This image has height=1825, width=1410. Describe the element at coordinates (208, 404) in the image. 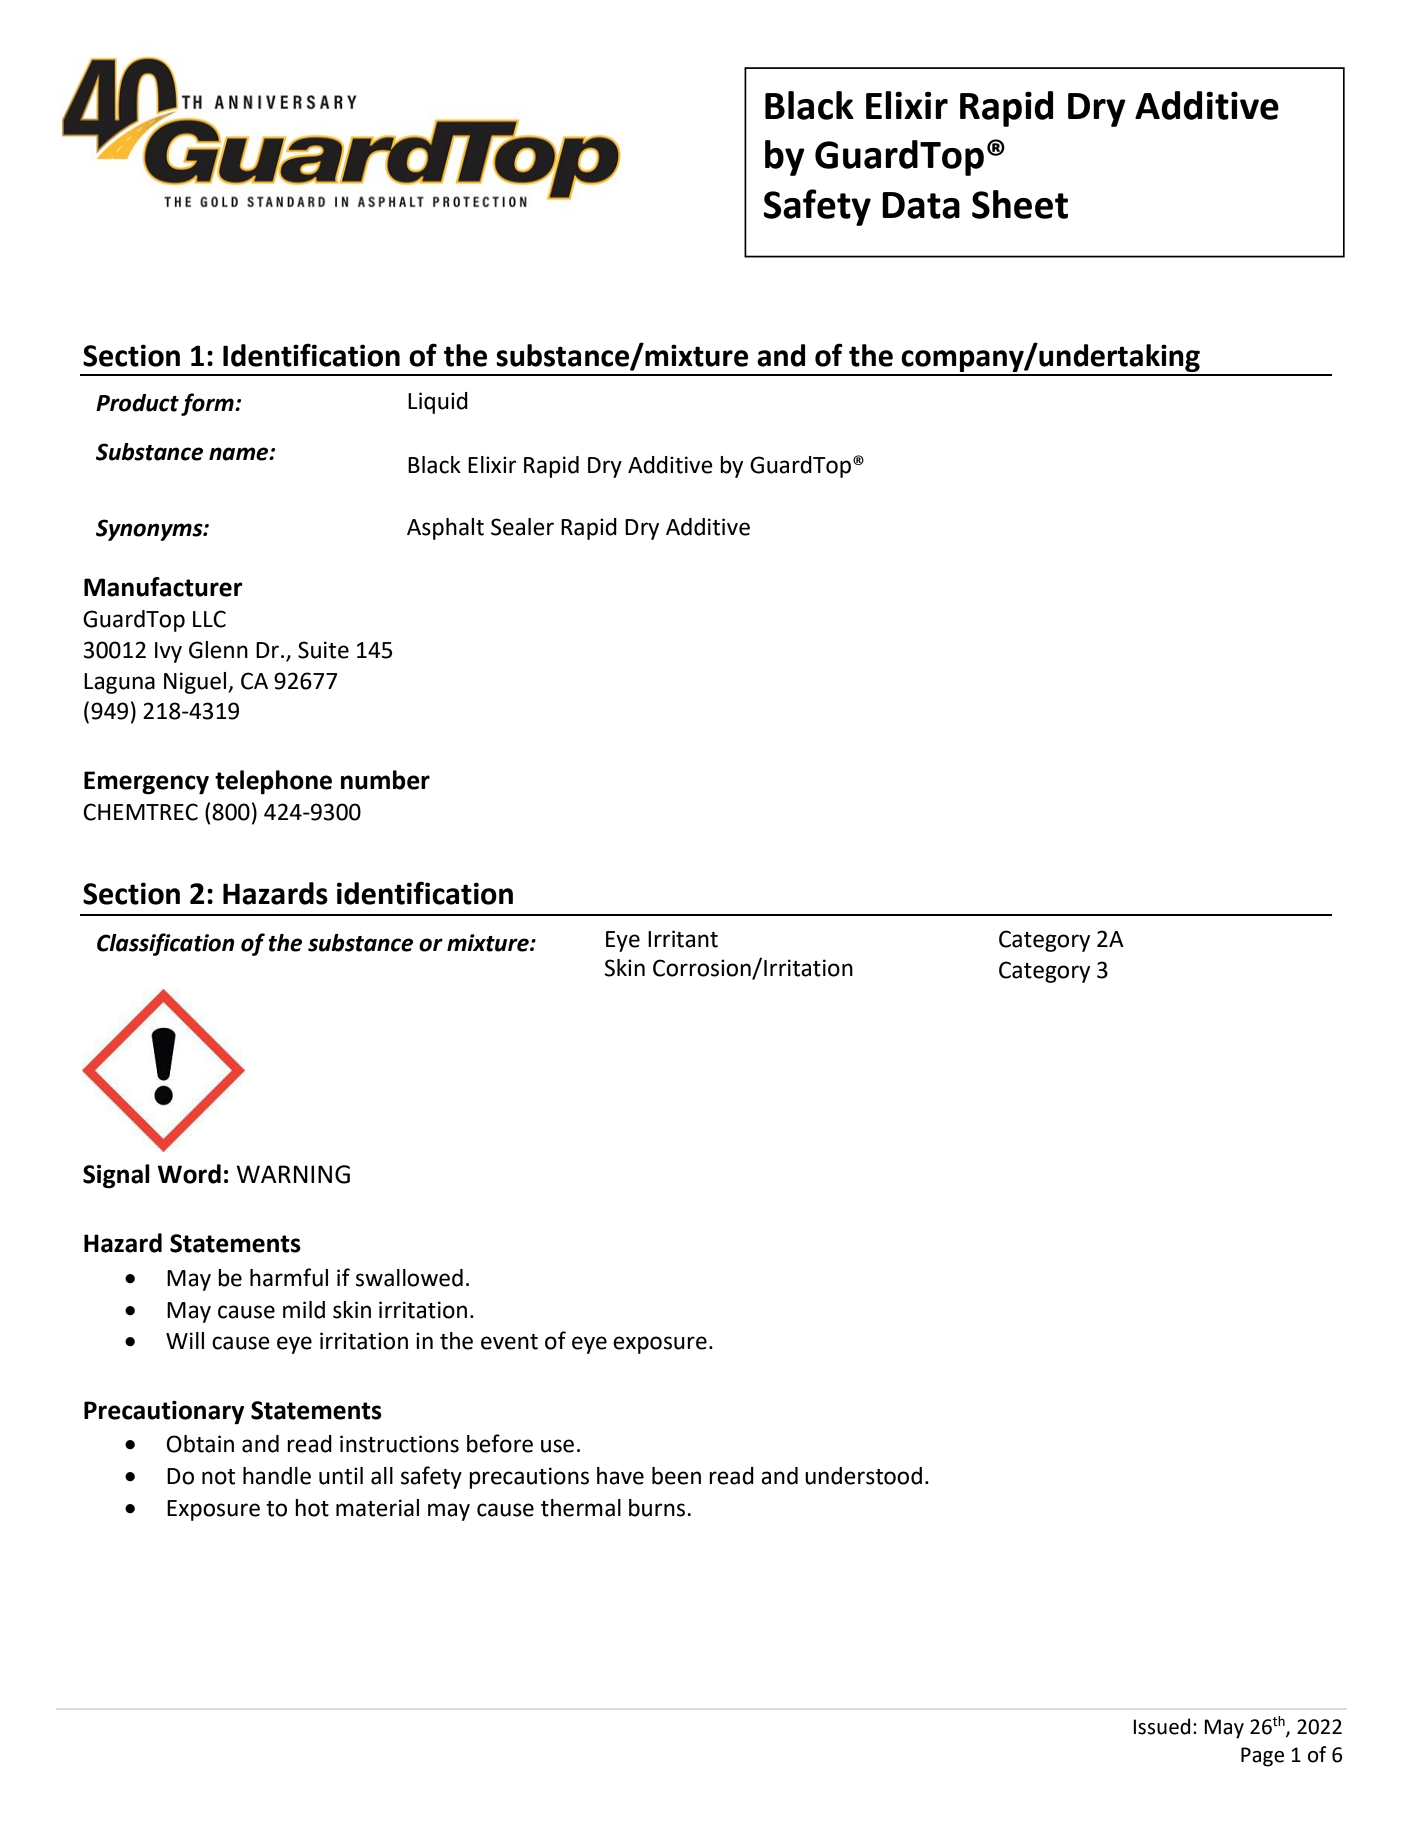

I see `form` at that location.
